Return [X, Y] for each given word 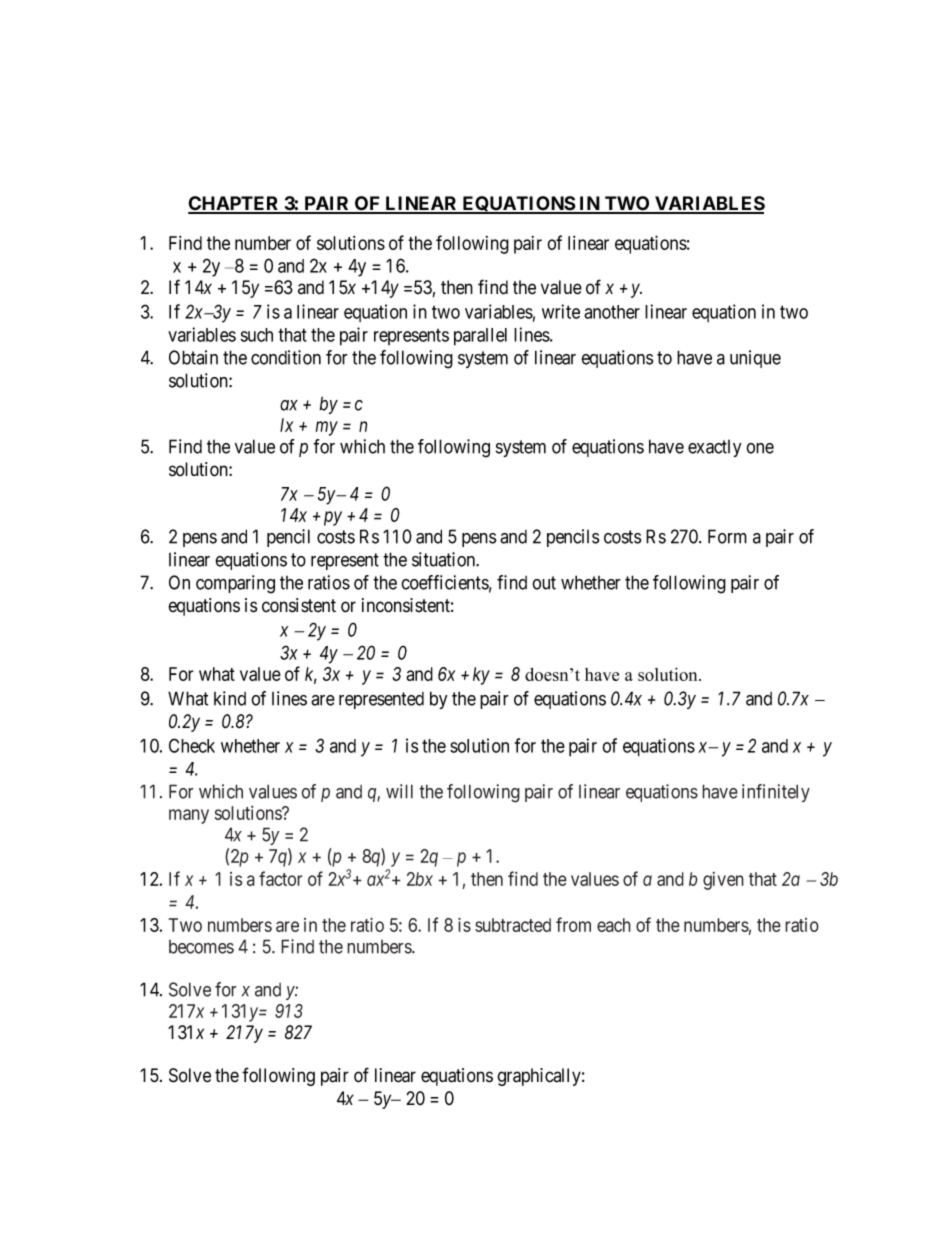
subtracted [513, 925]
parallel [480, 337]
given [723, 881]
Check [192, 745]
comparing [235, 584]
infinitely [776, 793]
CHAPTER [235, 204]
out [544, 583]
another [612, 312]
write [561, 311]
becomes [201, 947]
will [399, 791]
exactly [714, 448]
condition [286, 357]
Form [727, 536]
